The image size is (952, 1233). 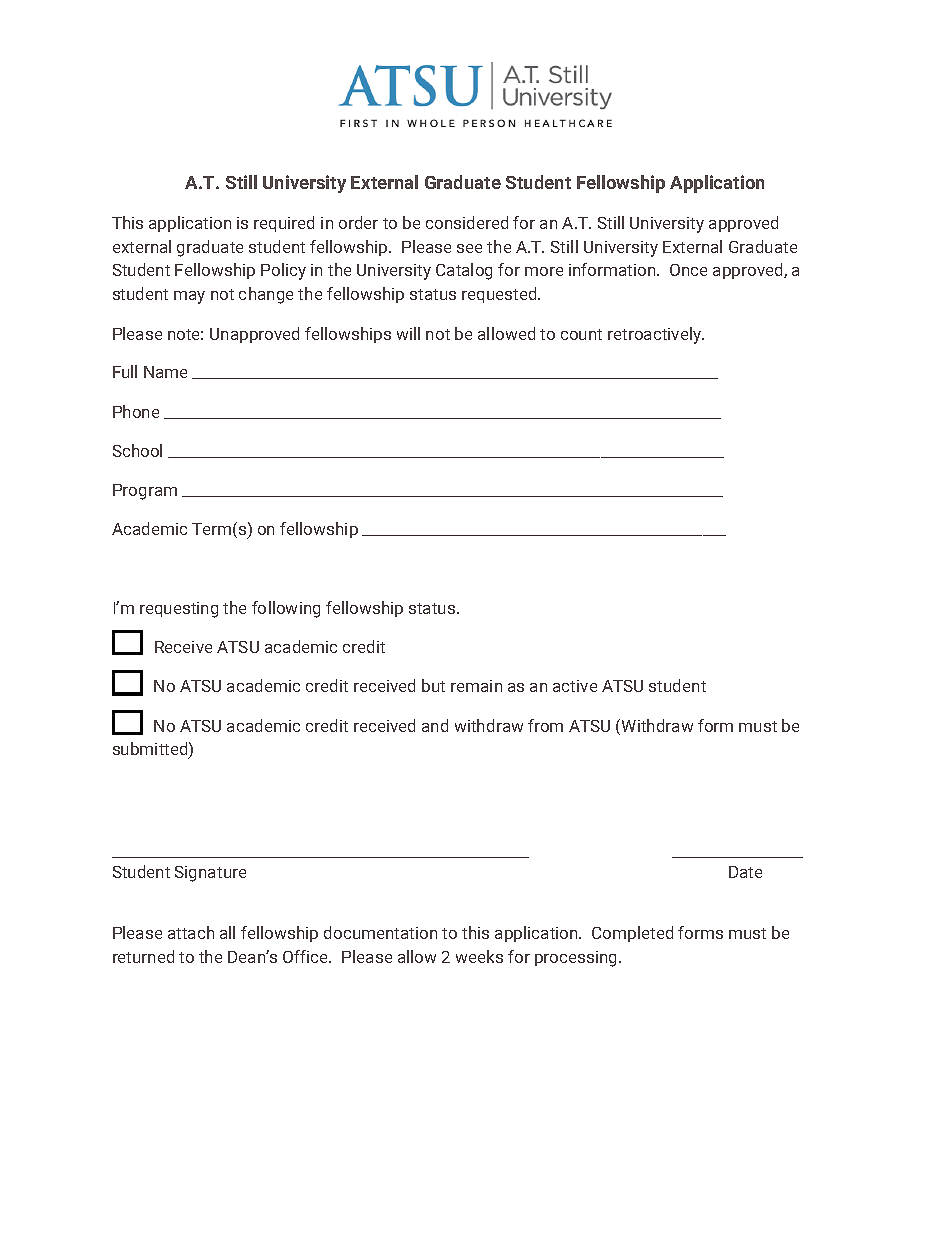 What do you see at coordinates (469, 248) in the page?
I see `see` at bounding box center [469, 248].
